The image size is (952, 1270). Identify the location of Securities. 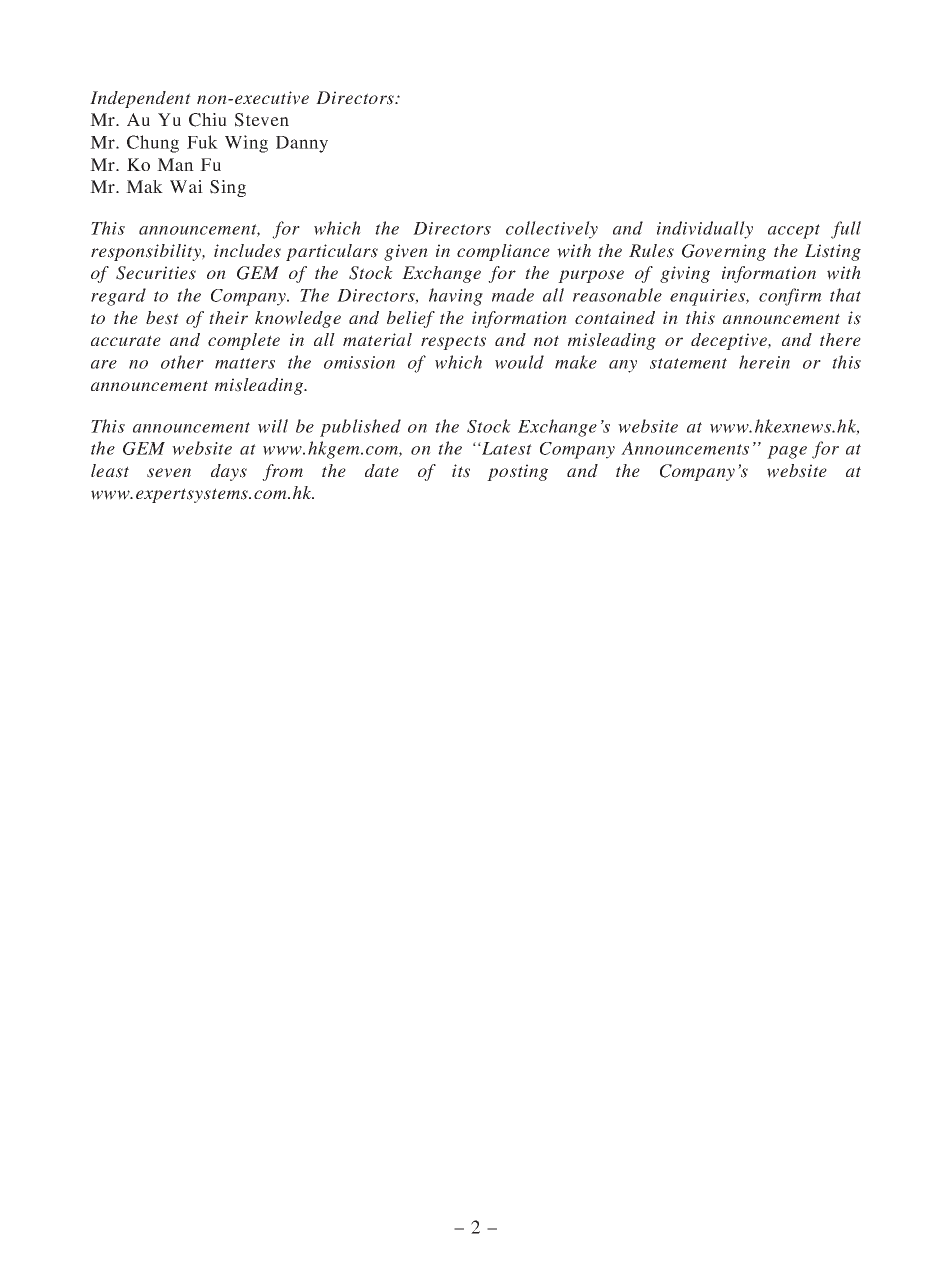
(156, 273).
